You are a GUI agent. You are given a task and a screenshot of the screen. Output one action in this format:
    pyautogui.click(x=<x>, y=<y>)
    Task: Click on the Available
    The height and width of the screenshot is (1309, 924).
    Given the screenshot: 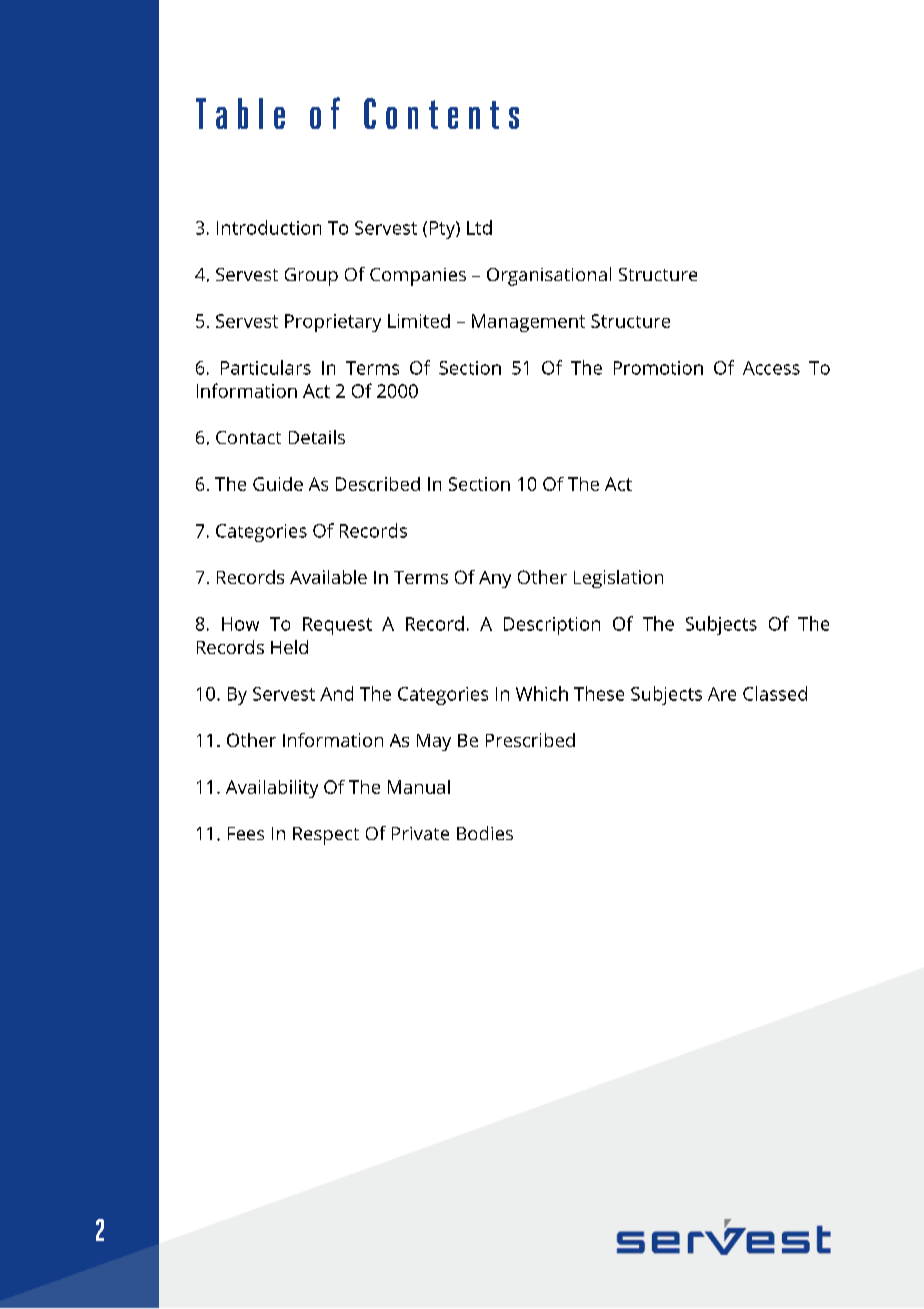 What is the action you would take?
    pyautogui.click(x=328, y=577)
